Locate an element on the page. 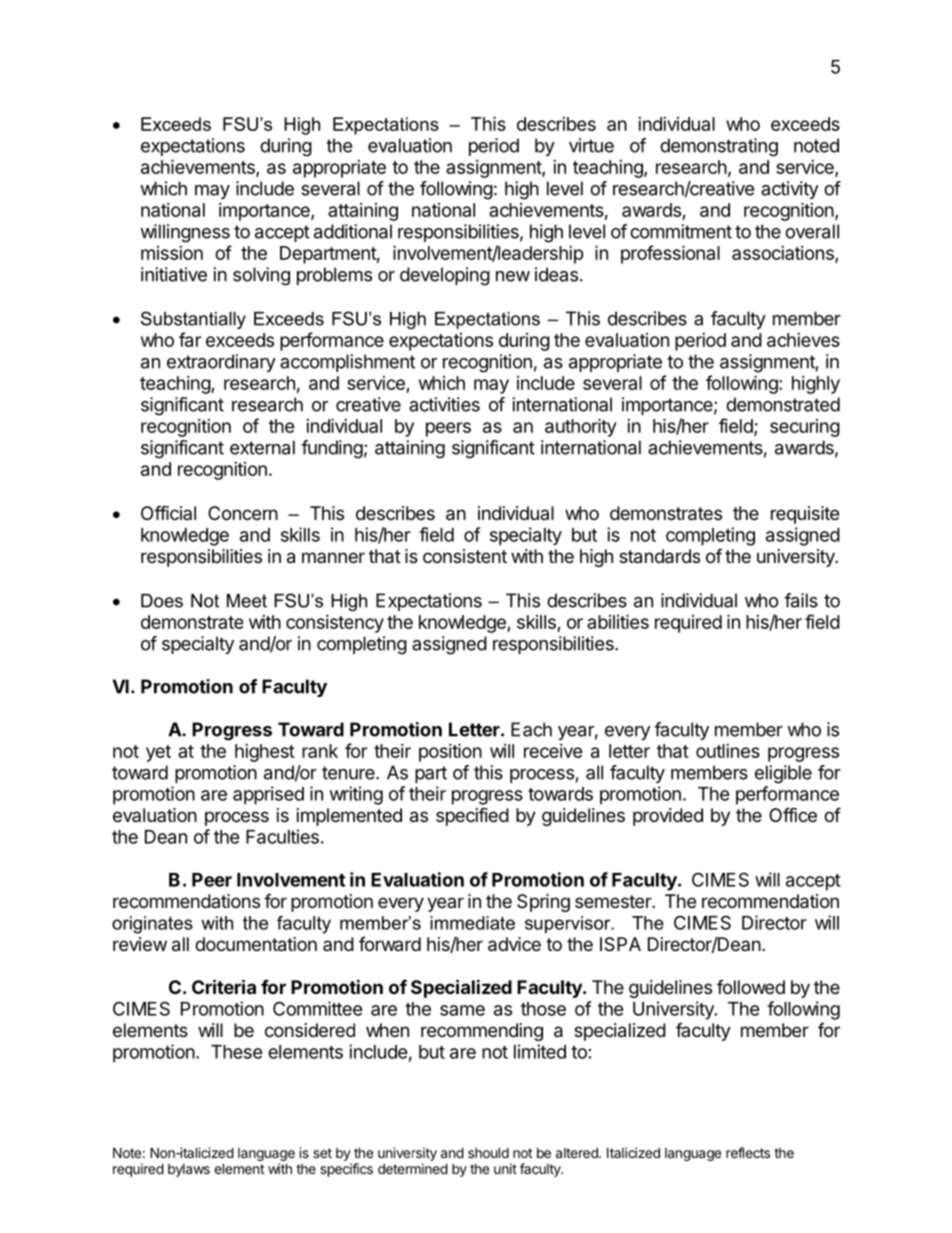  outlines is located at coordinates (728, 751).
